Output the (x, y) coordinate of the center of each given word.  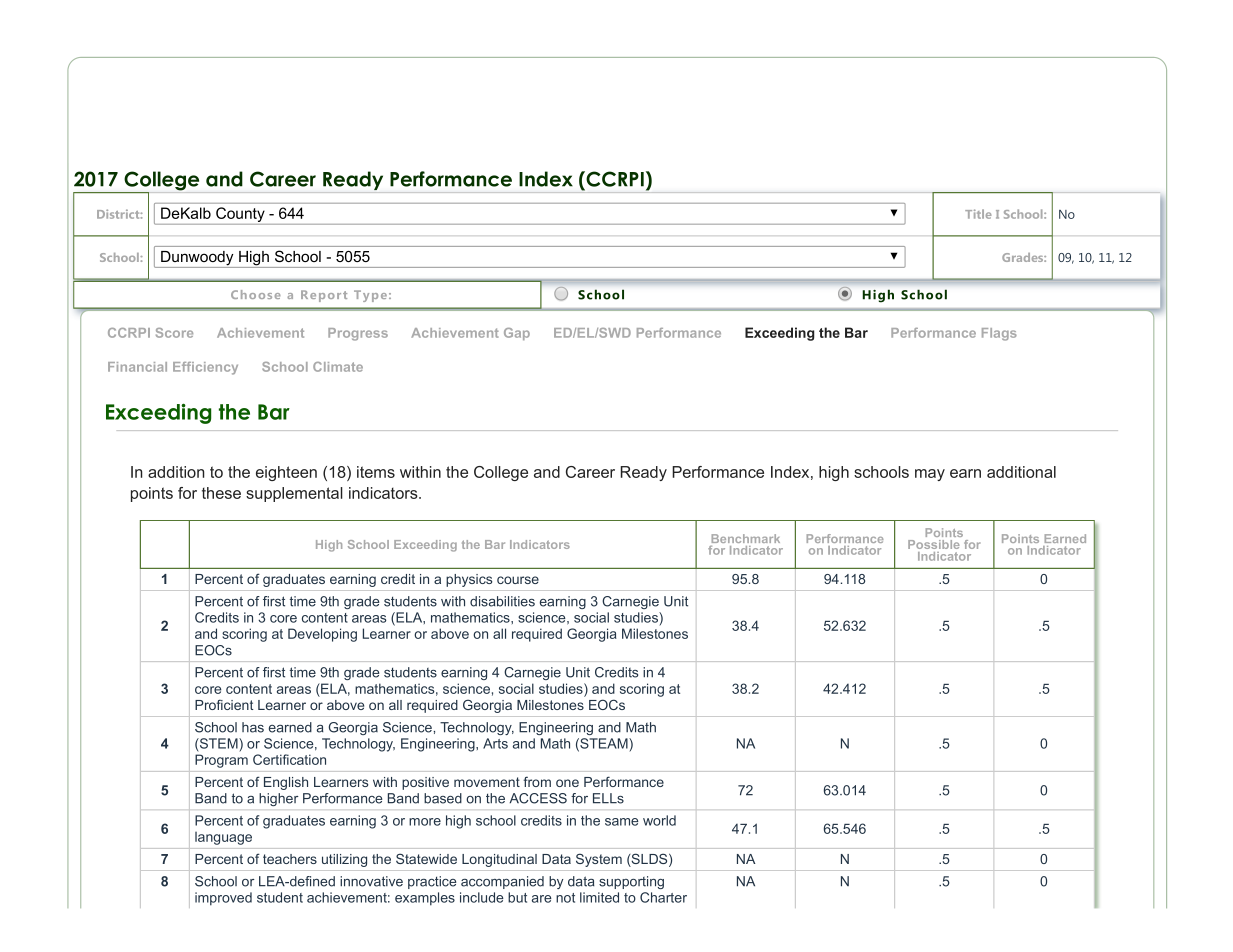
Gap (517, 334)
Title (978, 214)
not (565, 898)
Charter (663, 897)
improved (223, 899)
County (240, 216)
